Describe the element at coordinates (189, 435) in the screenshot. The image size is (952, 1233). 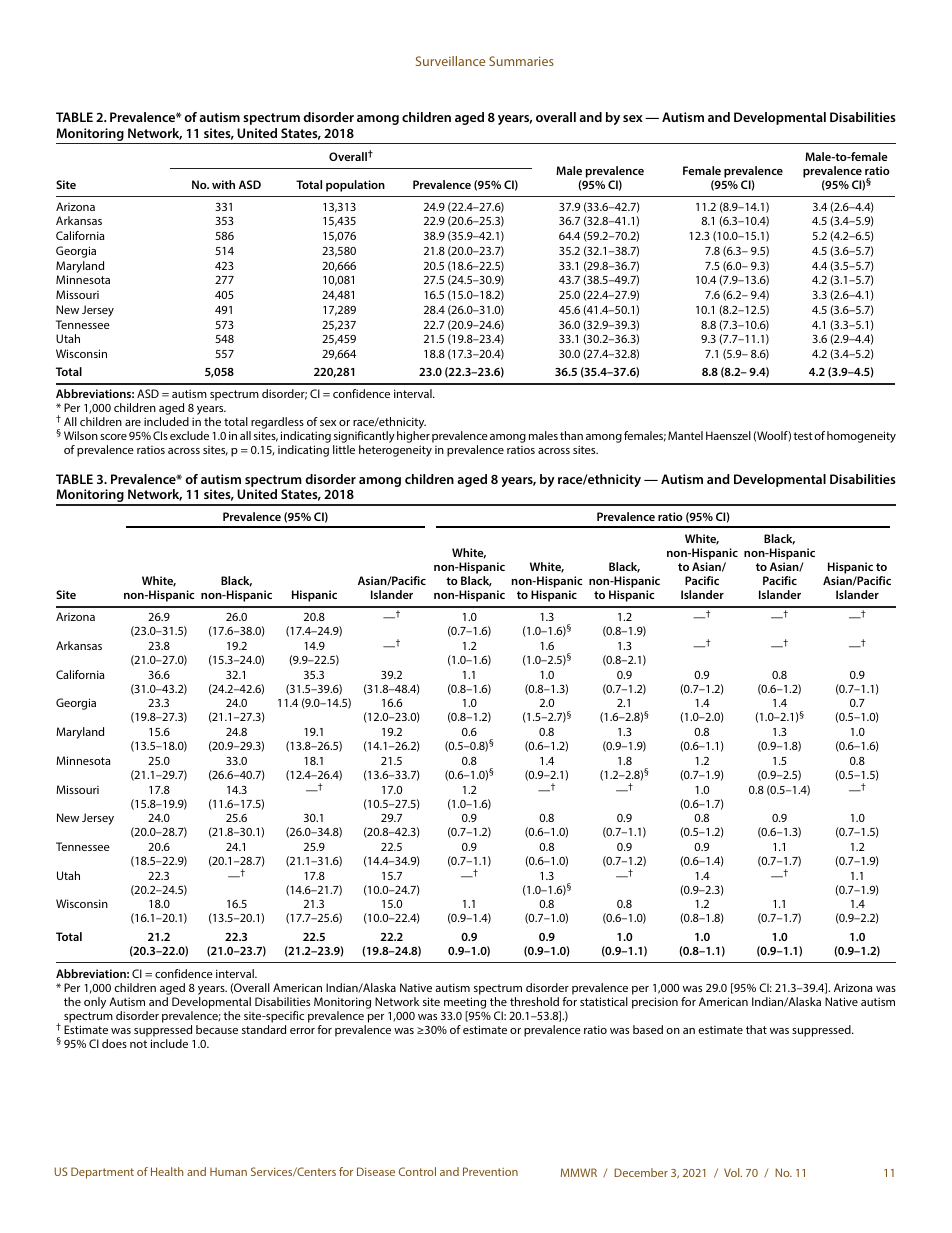
I see `exclude` at that location.
